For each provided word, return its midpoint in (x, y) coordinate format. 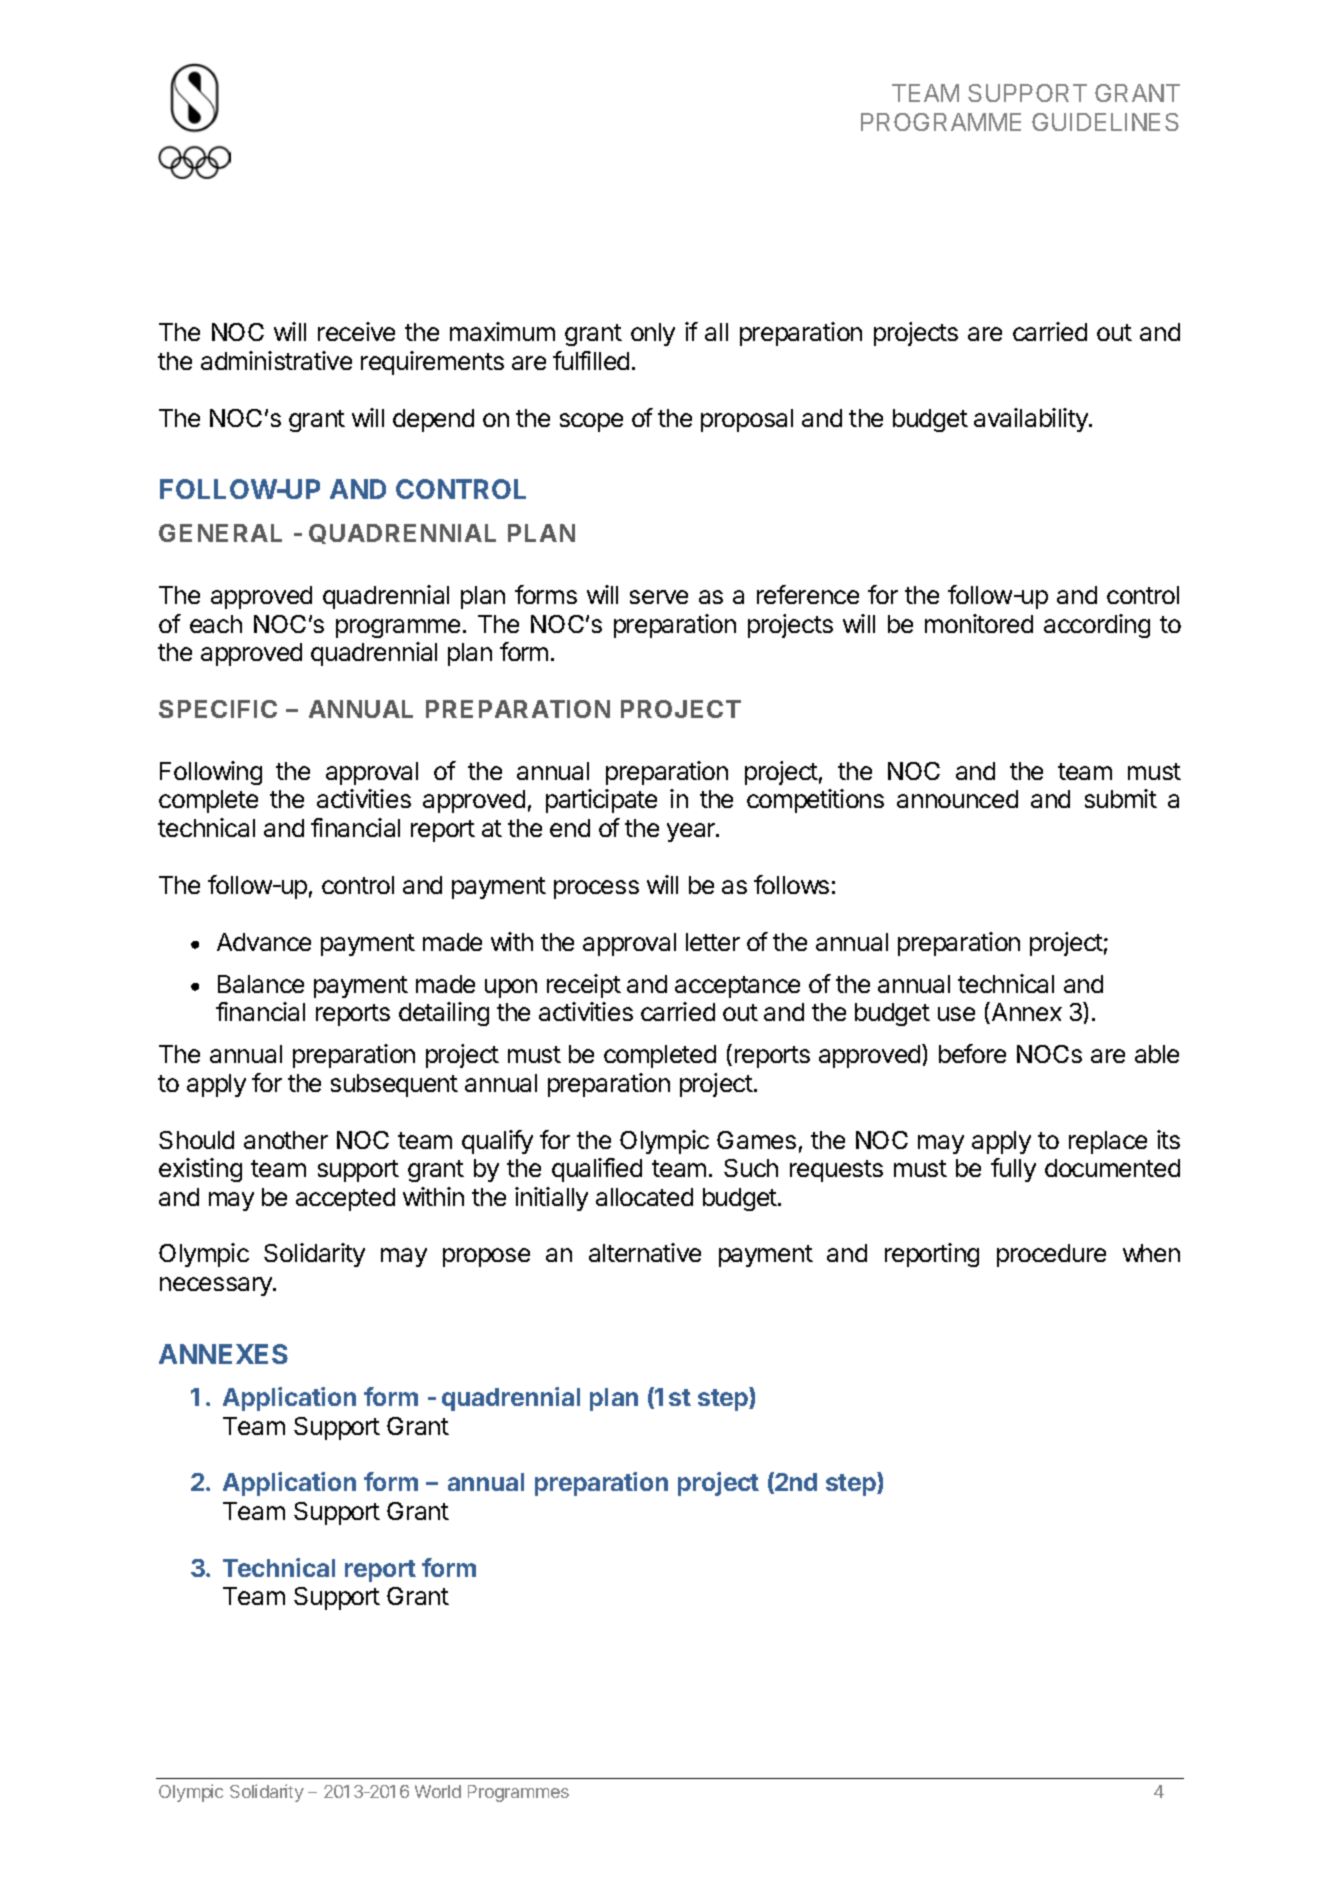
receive (356, 331)
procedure (1051, 1255)
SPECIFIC (218, 709)
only (653, 334)
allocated (644, 1197)
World (438, 1791)
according (1097, 626)
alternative (645, 1252)
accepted (345, 1199)
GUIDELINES (1105, 122)
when (1151, 1253)
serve (659, 597)
